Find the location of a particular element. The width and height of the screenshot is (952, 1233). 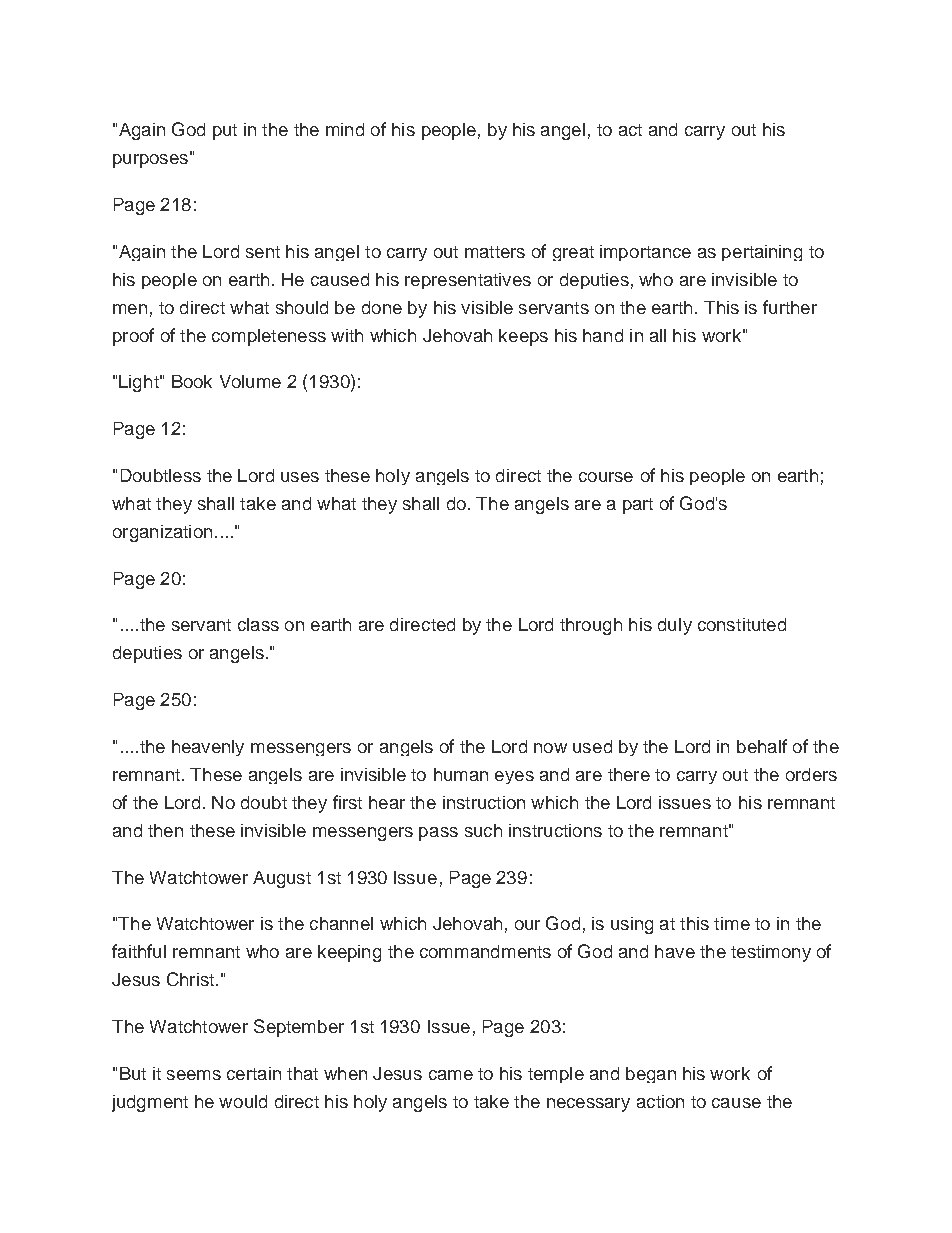

class is located at coordinates (258, 624).
